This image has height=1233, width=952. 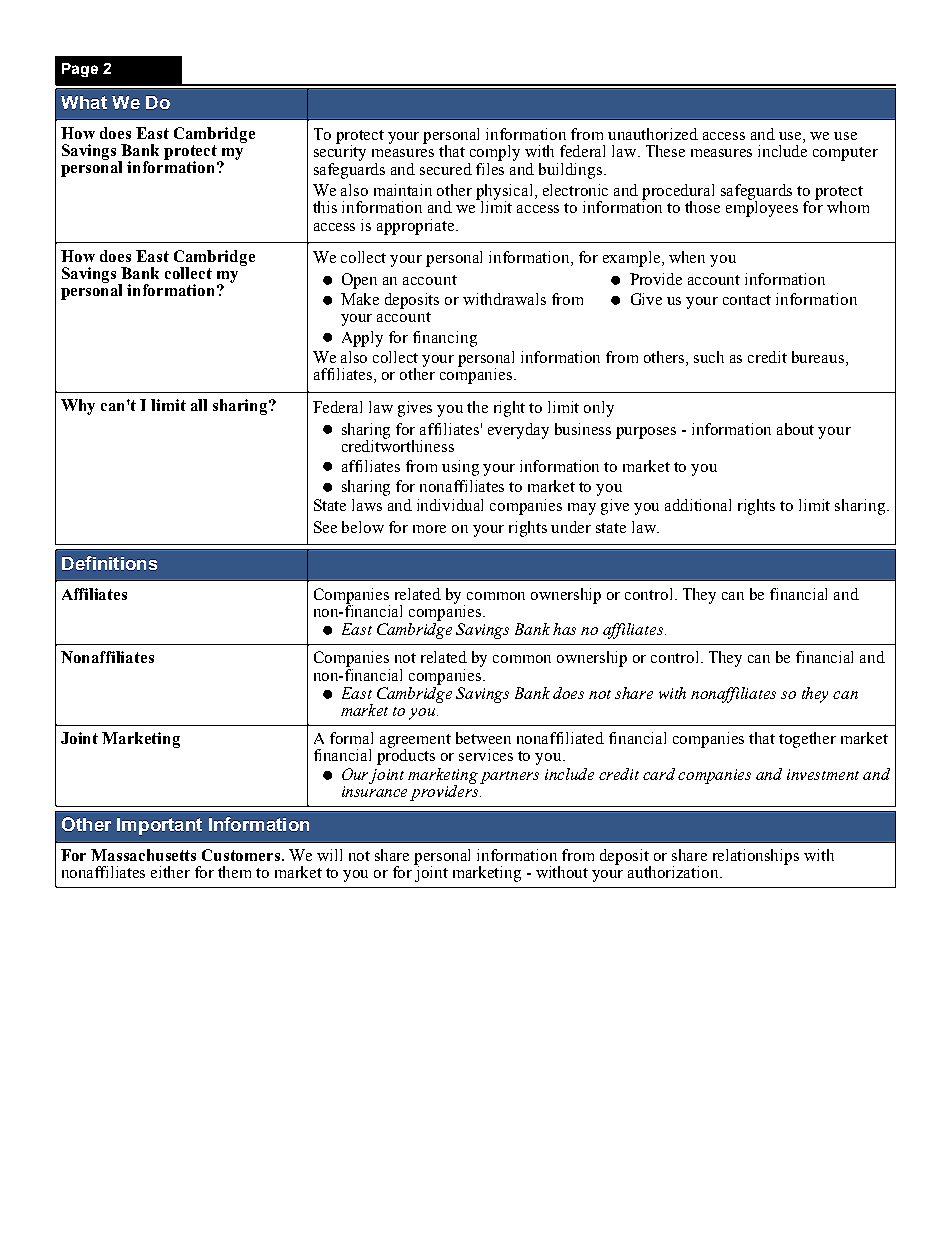 What do you see at coordinates (199, 405) in the image?
I see `all` at bounding box center [199, 405].
